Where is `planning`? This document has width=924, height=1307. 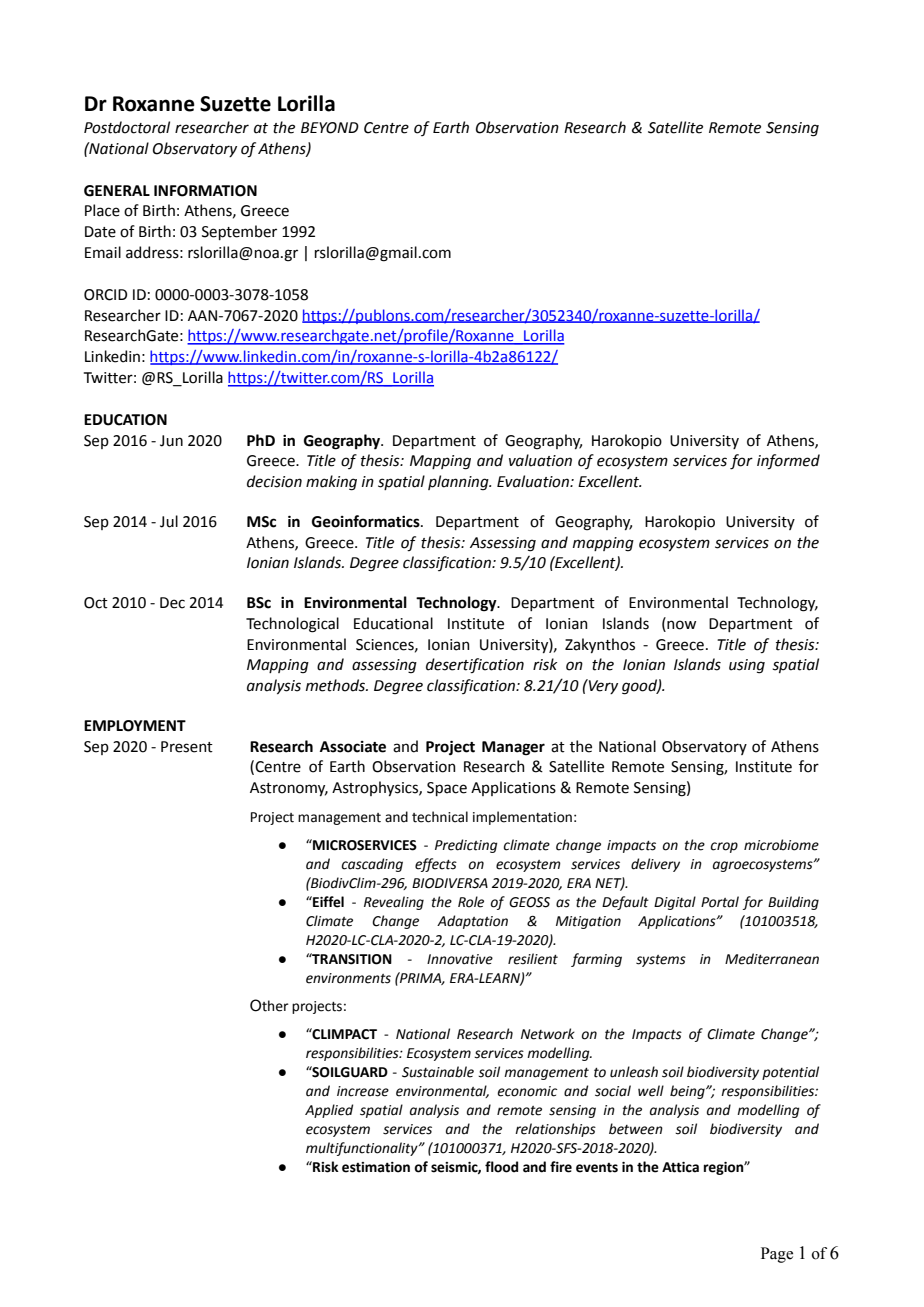
planning is located at coordinates (459, 483).
